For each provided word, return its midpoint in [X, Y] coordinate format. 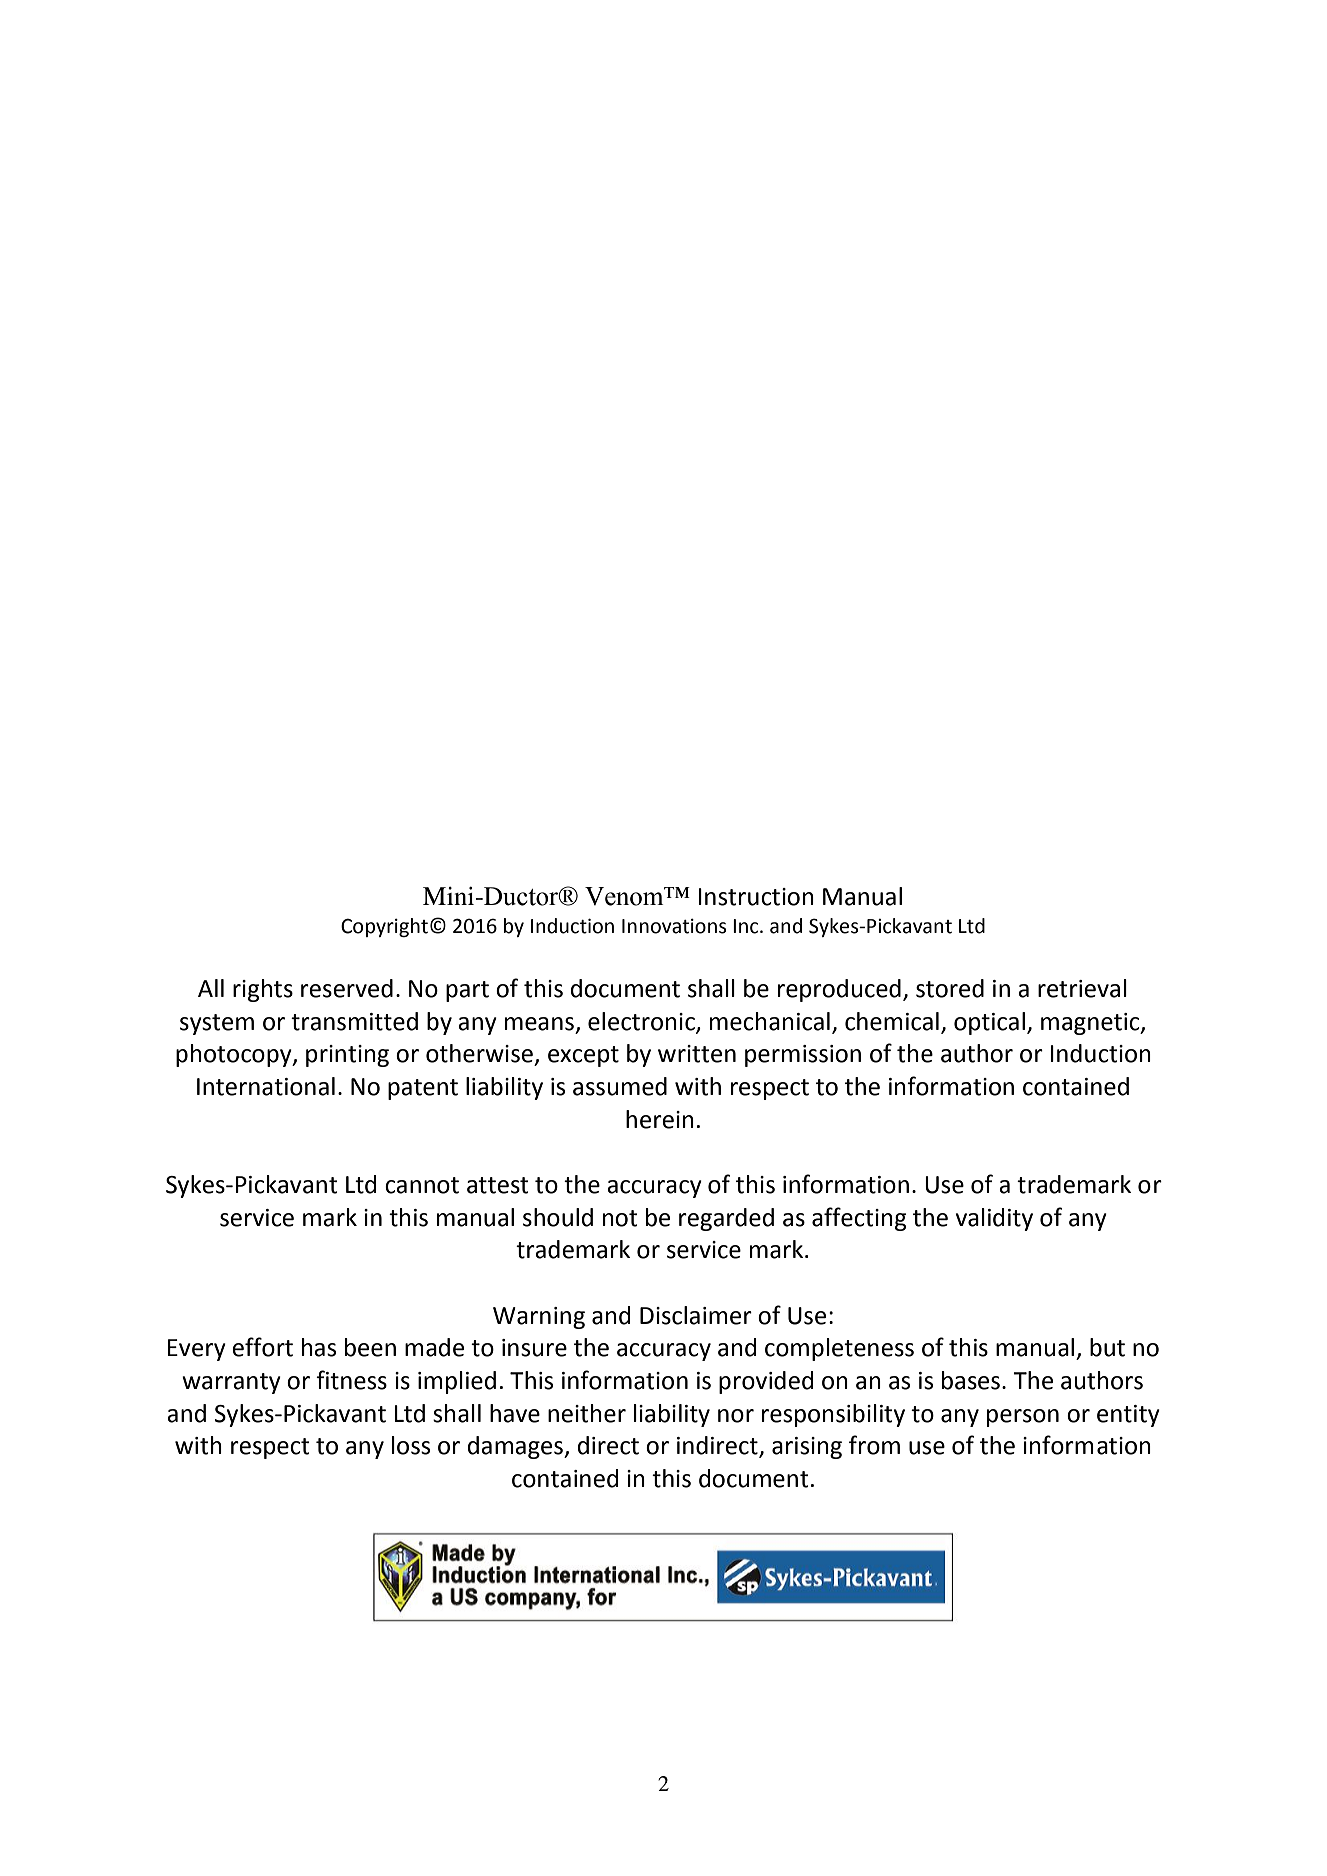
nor [736, 1416]
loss [411, 1445]
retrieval [1082, 988]
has [319, 1347]
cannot [422, 1185]
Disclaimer [696, 1315]
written [697, 1054]
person [1023, 1418]
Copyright [384, 927]
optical [989, 1023]
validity [994, 1219]
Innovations [674, 926]
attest [498, 1185]
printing [347, 1056]
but [1107, 1347]
